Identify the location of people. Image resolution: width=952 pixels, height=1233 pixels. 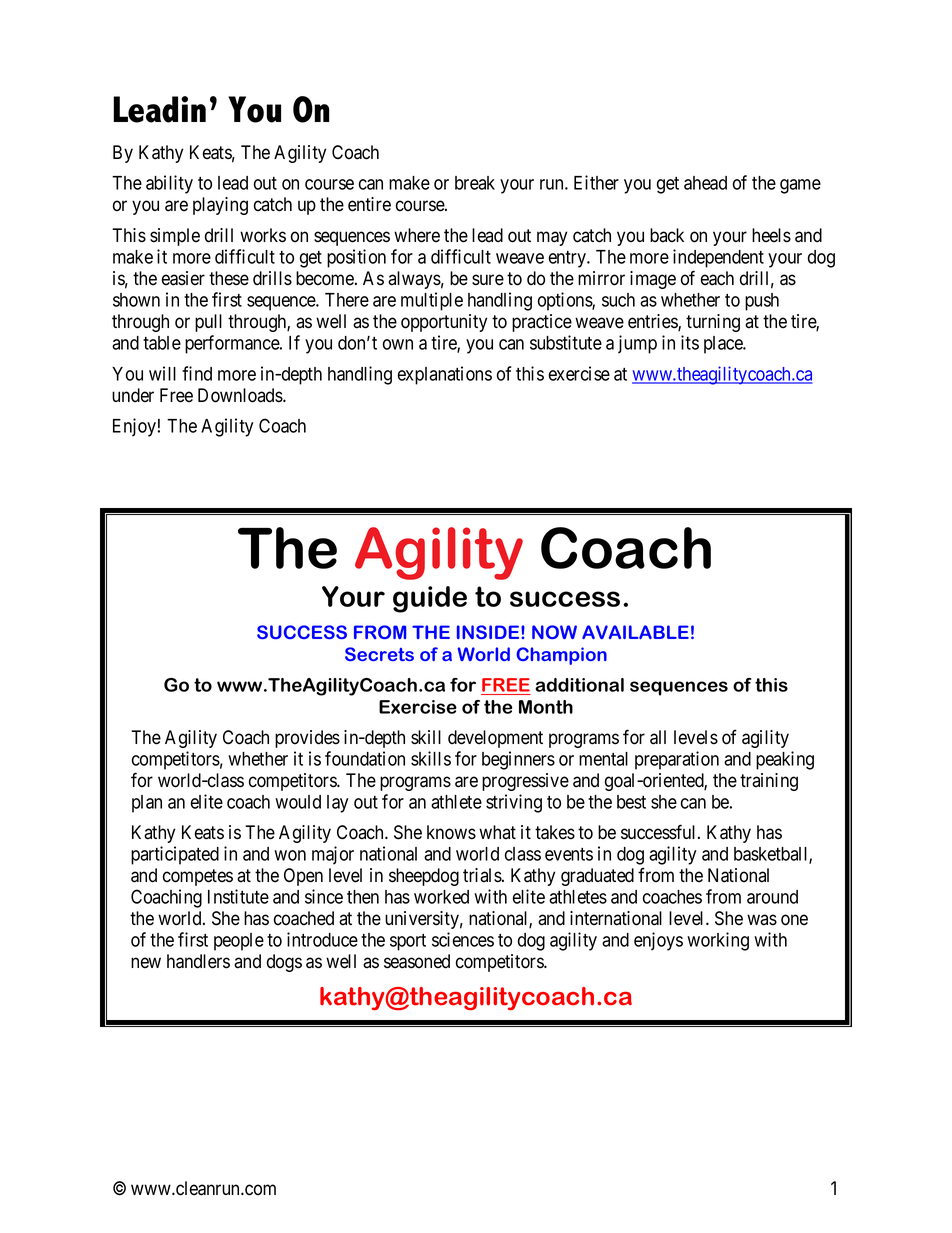
(239, 942).
